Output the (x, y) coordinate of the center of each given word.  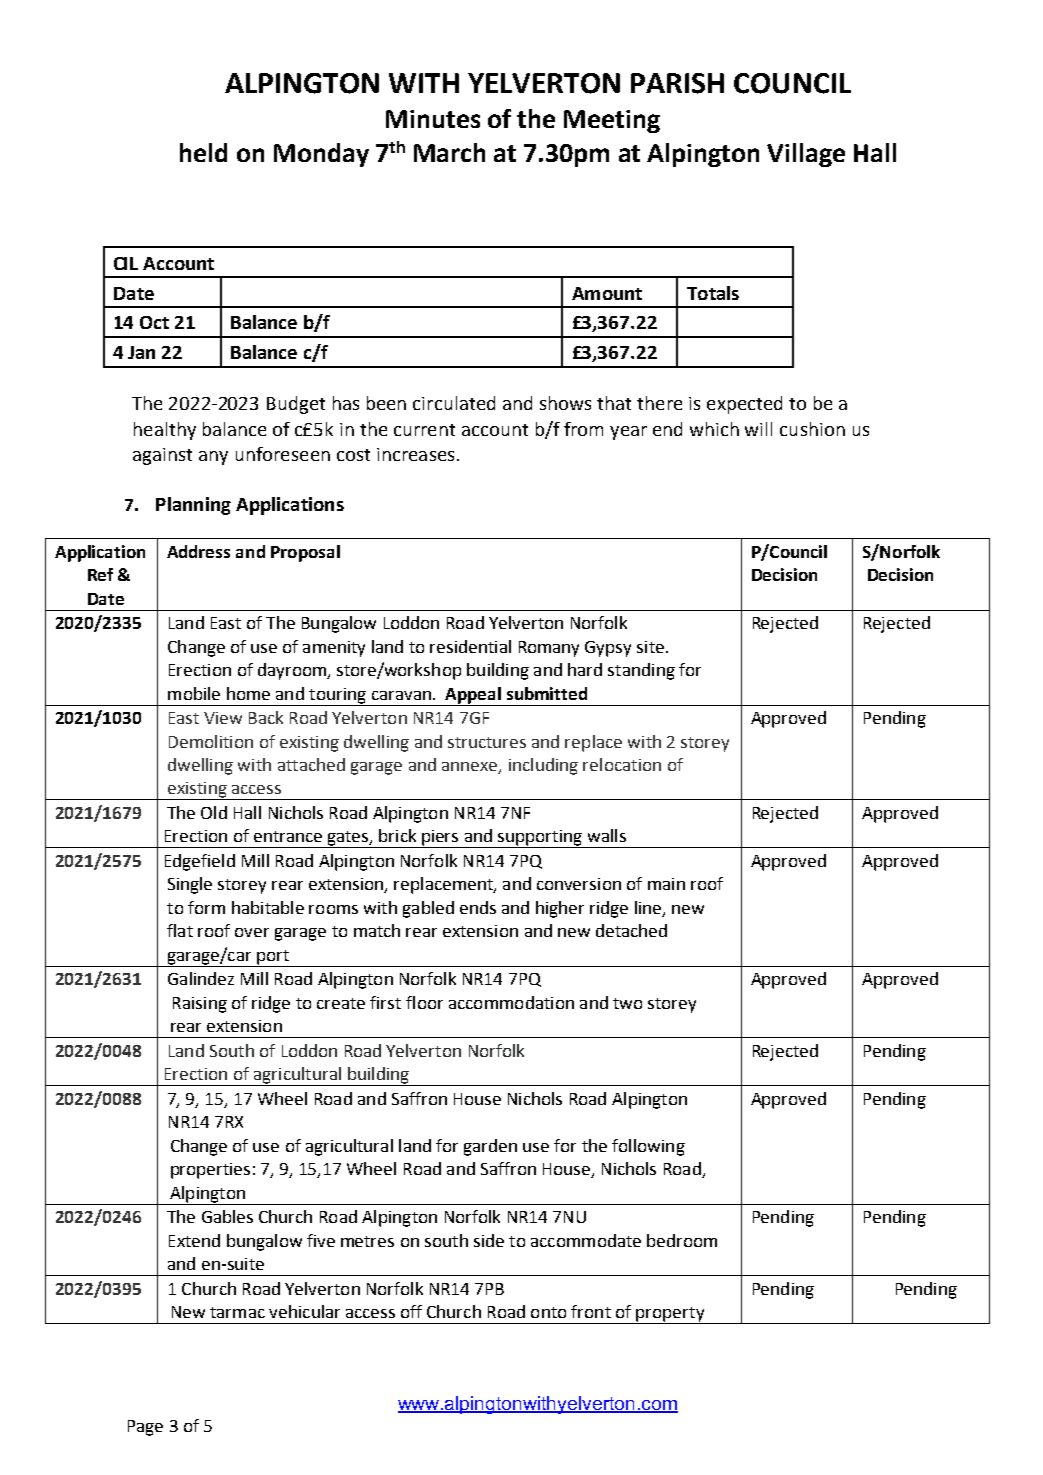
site (650, 647)
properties (210, 1171)
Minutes (433, 119)
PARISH (677, 83)
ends (478, 907)
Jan (141, 352)
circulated (454, 403)
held (203, 152)
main (666, 884)
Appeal (473, 696)
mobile (194, 693)
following (648, 1147)
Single (190, 885)
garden (490, 1147)
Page (145, 1428)
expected (744, 405)
